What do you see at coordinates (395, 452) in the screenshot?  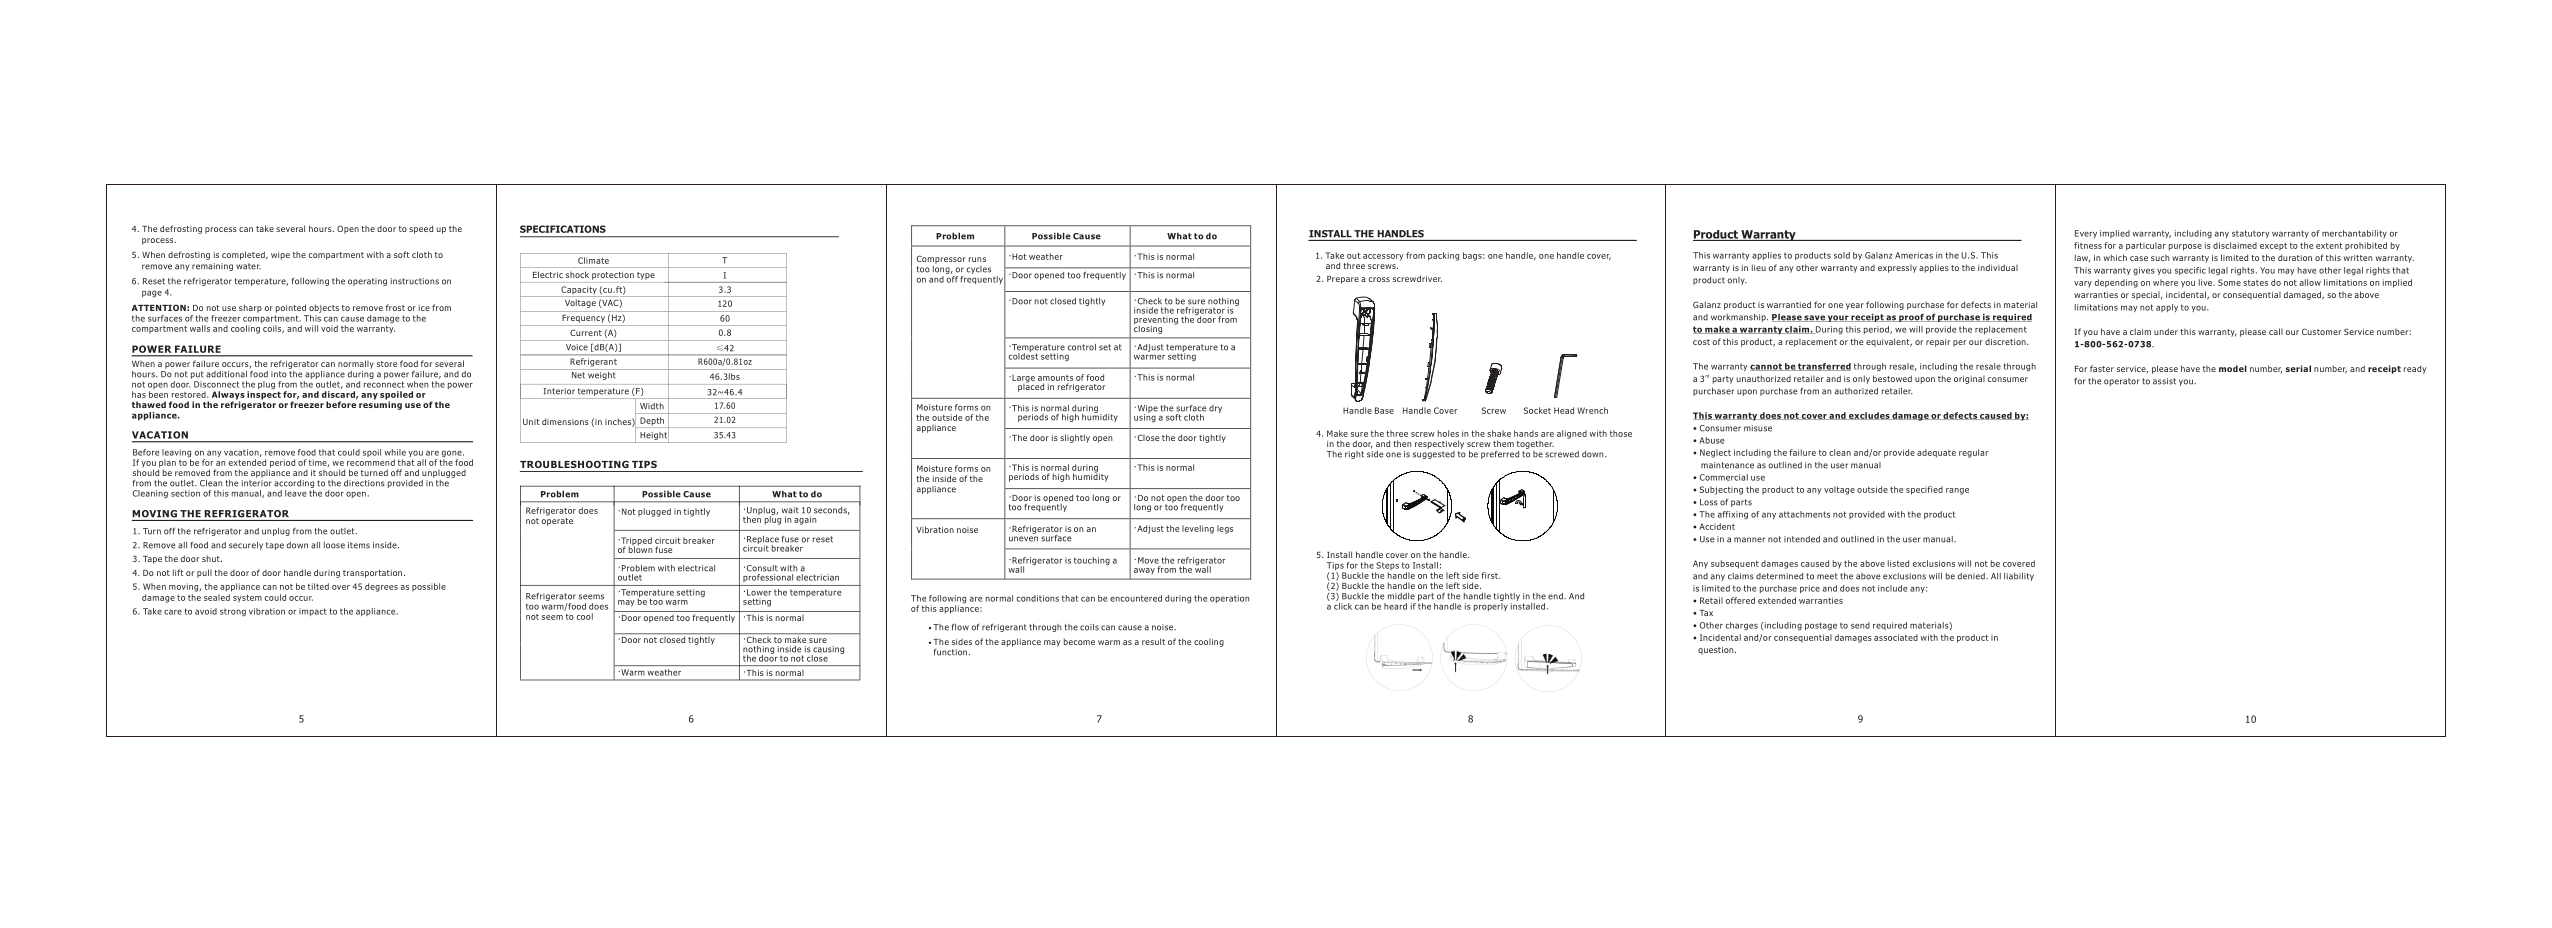 I see `while` at bounding box center [395, 452].
